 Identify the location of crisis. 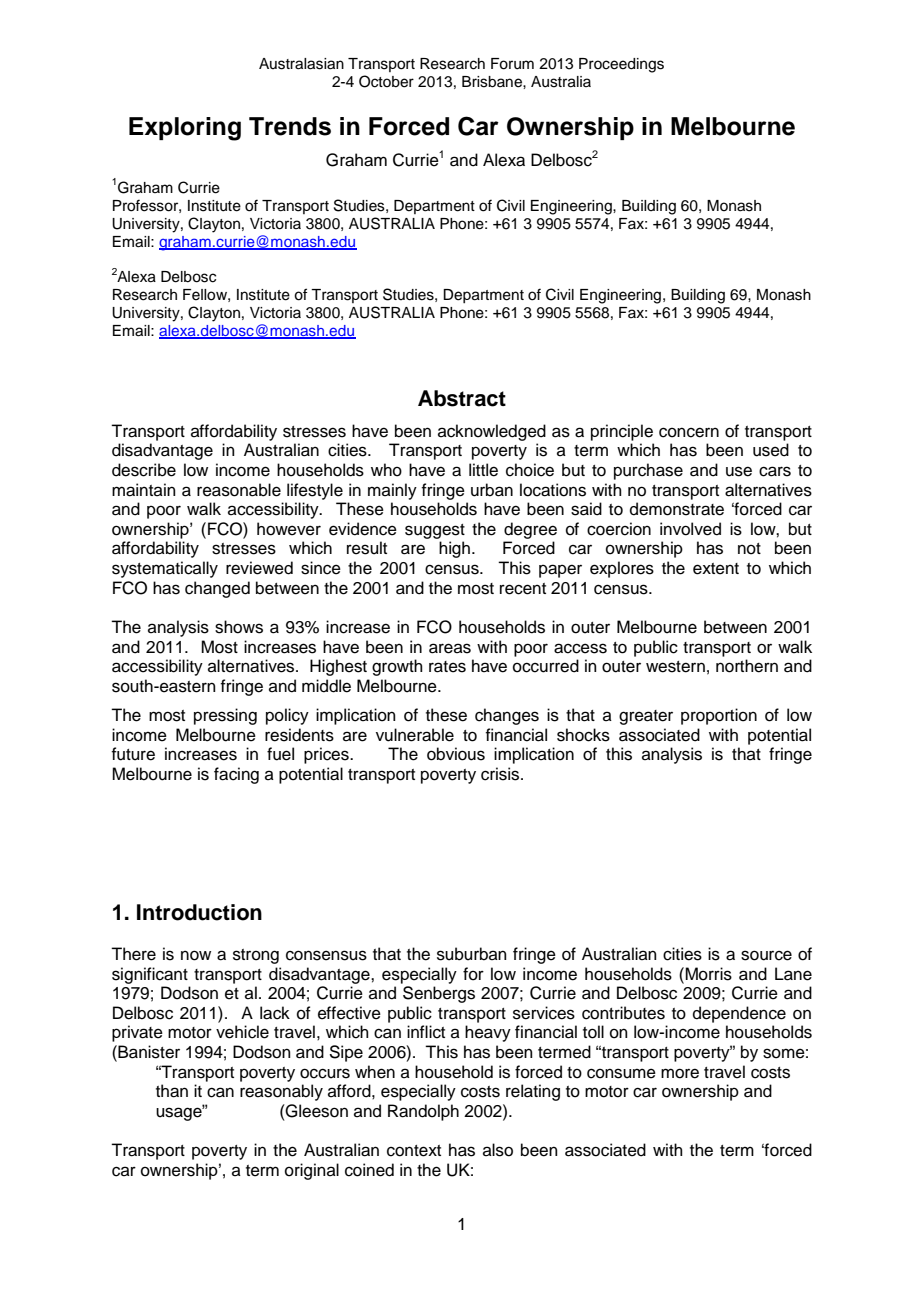
(501, 774).
